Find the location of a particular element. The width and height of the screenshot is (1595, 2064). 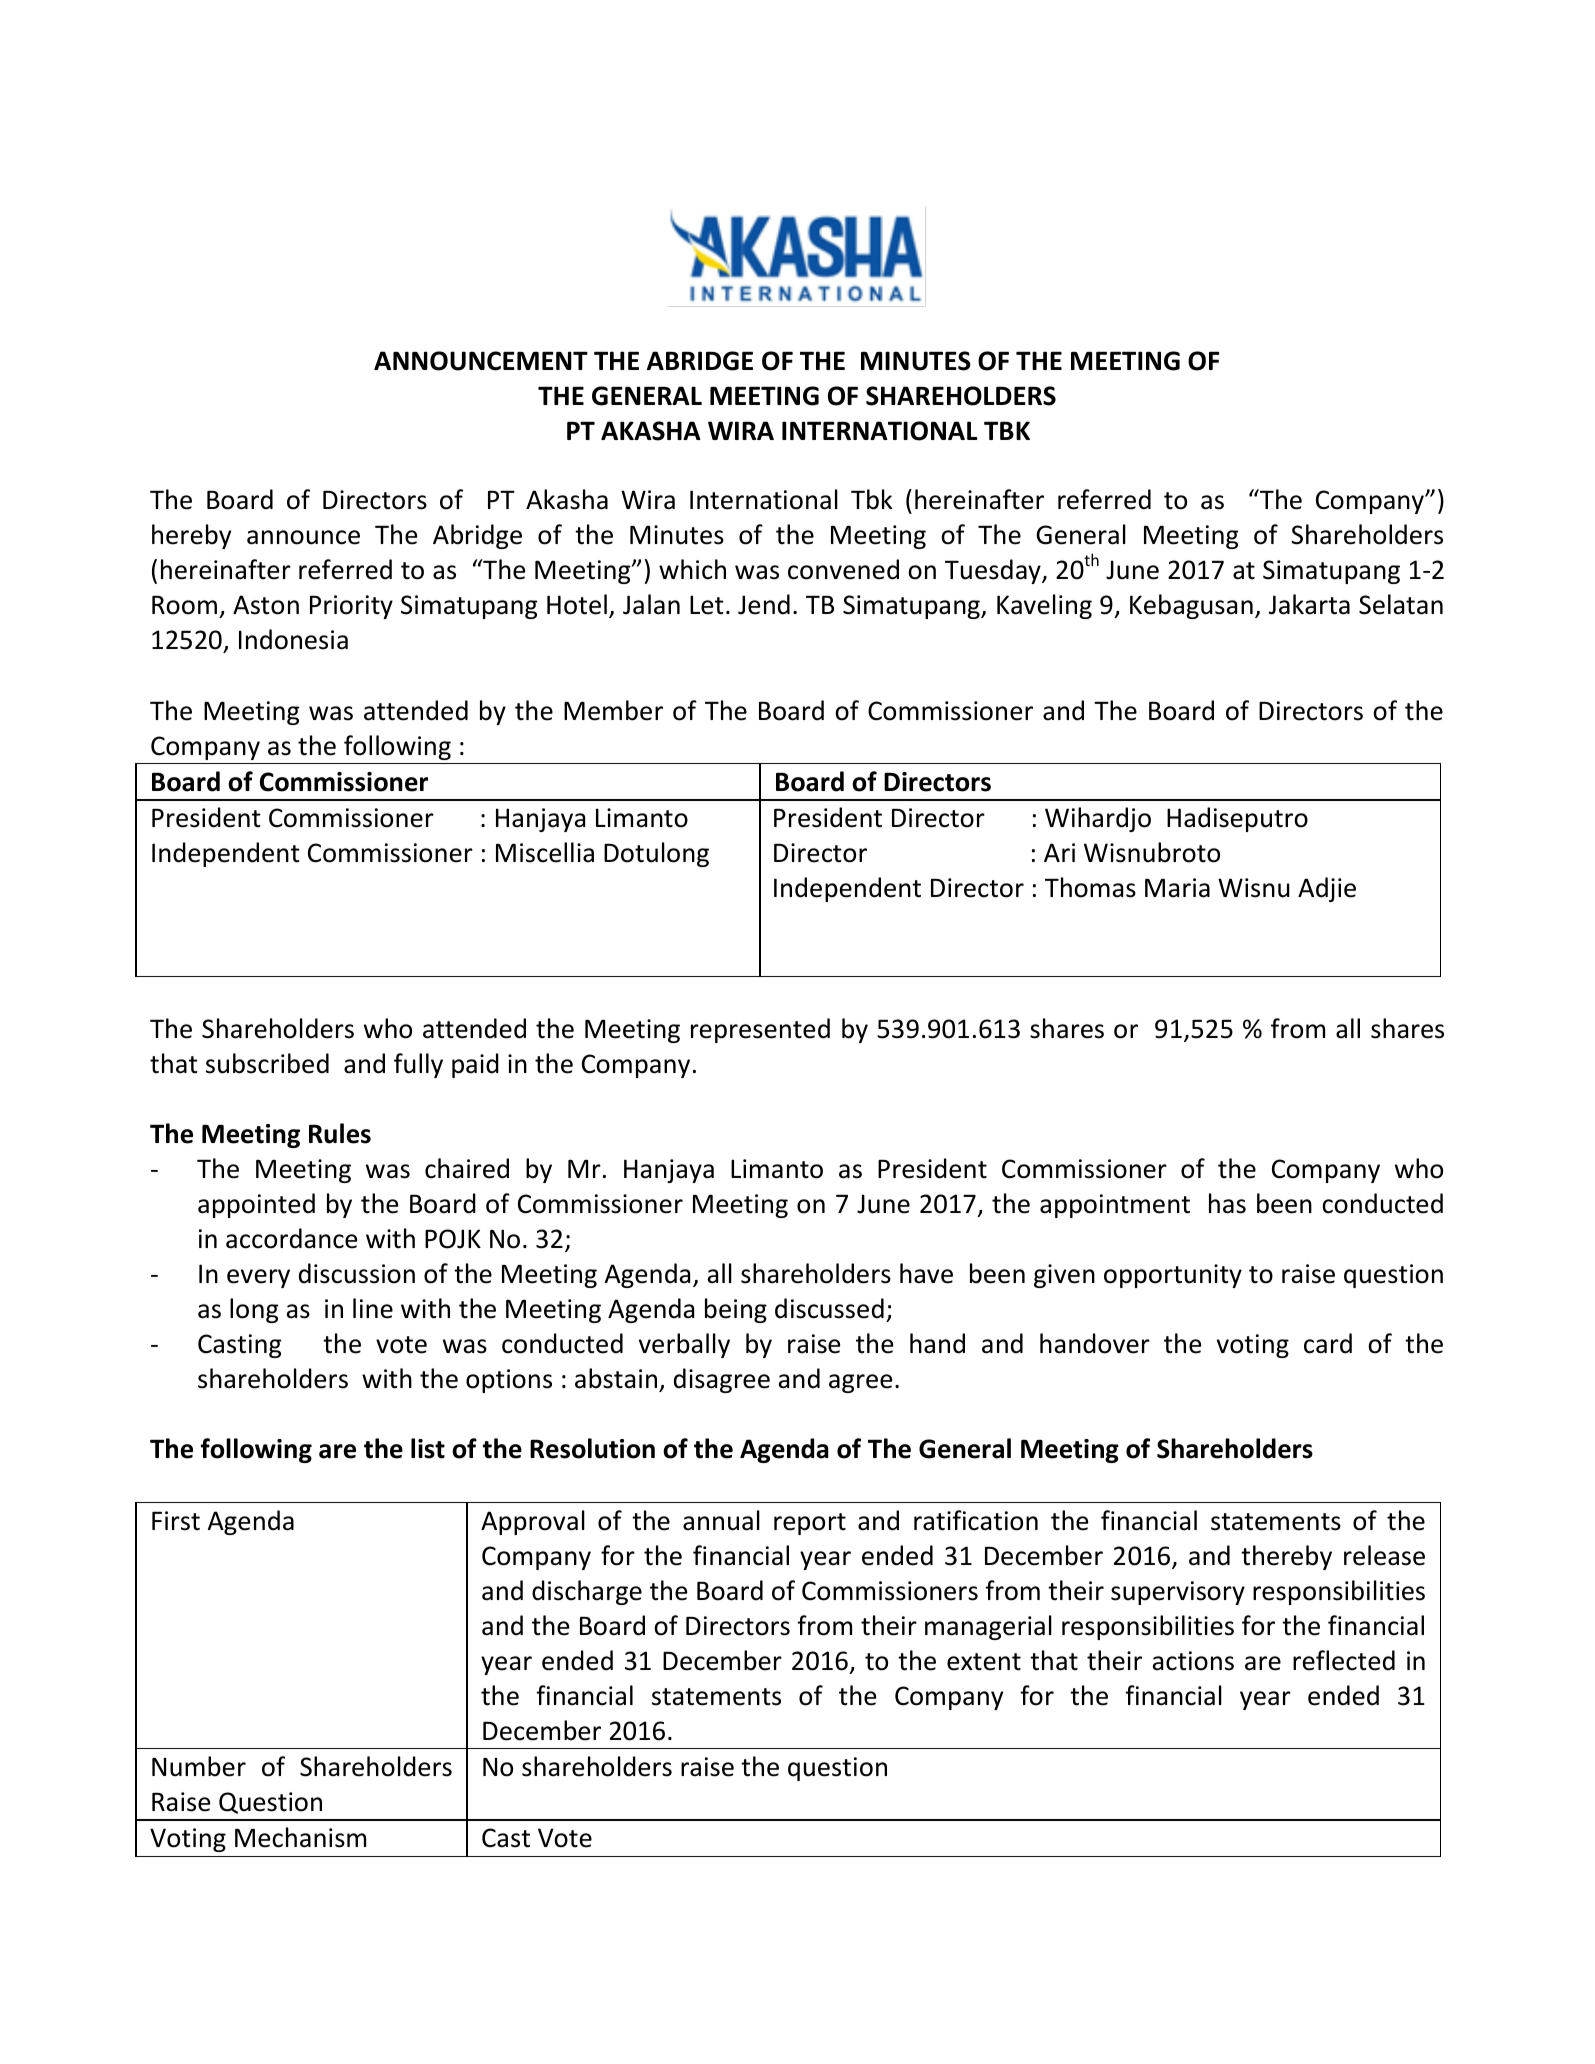

Priority is located at coordinates (351, 607).
